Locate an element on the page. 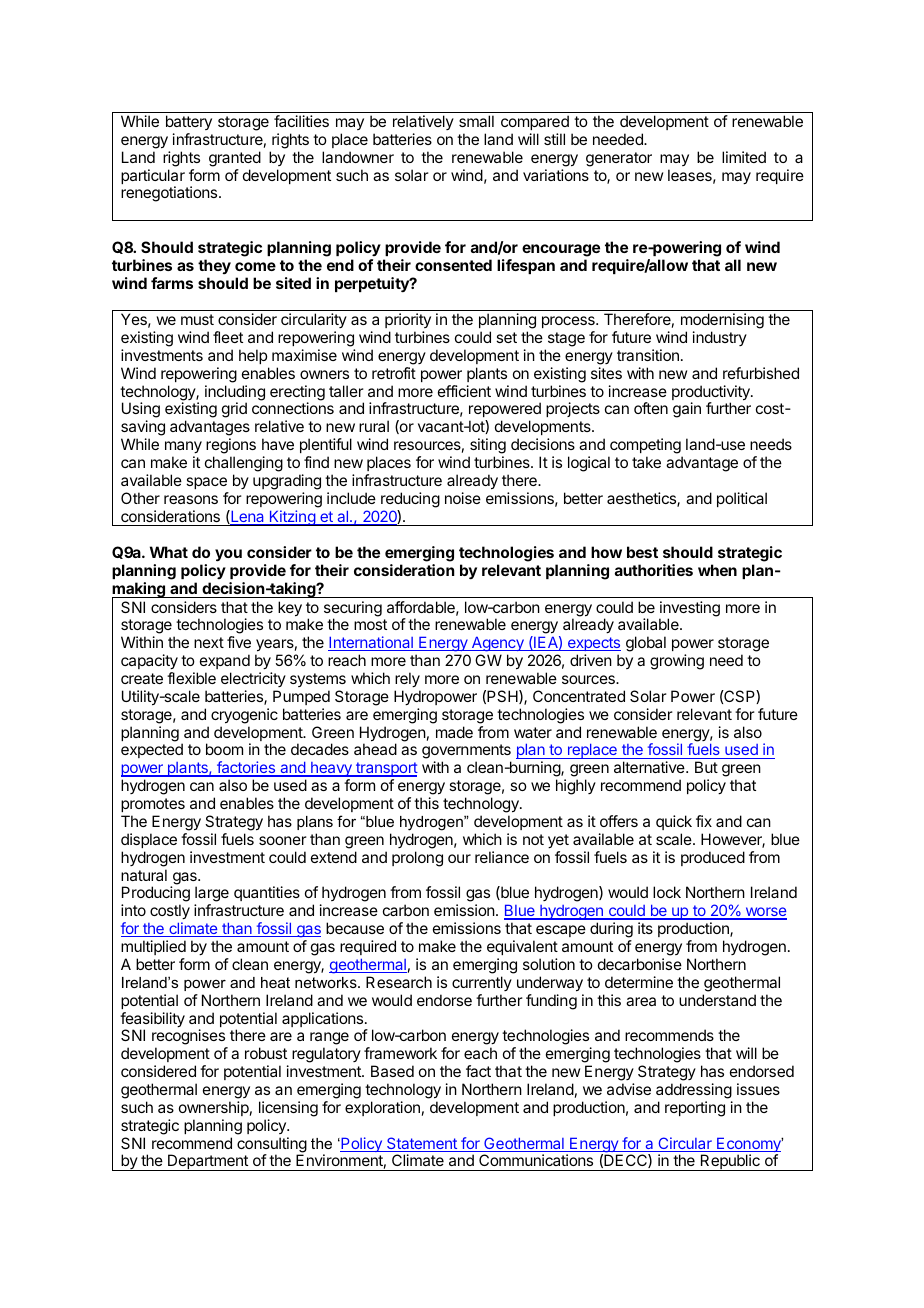 The width and height of the page is (924, 1308). lock is located at coordinates (667, 892).
